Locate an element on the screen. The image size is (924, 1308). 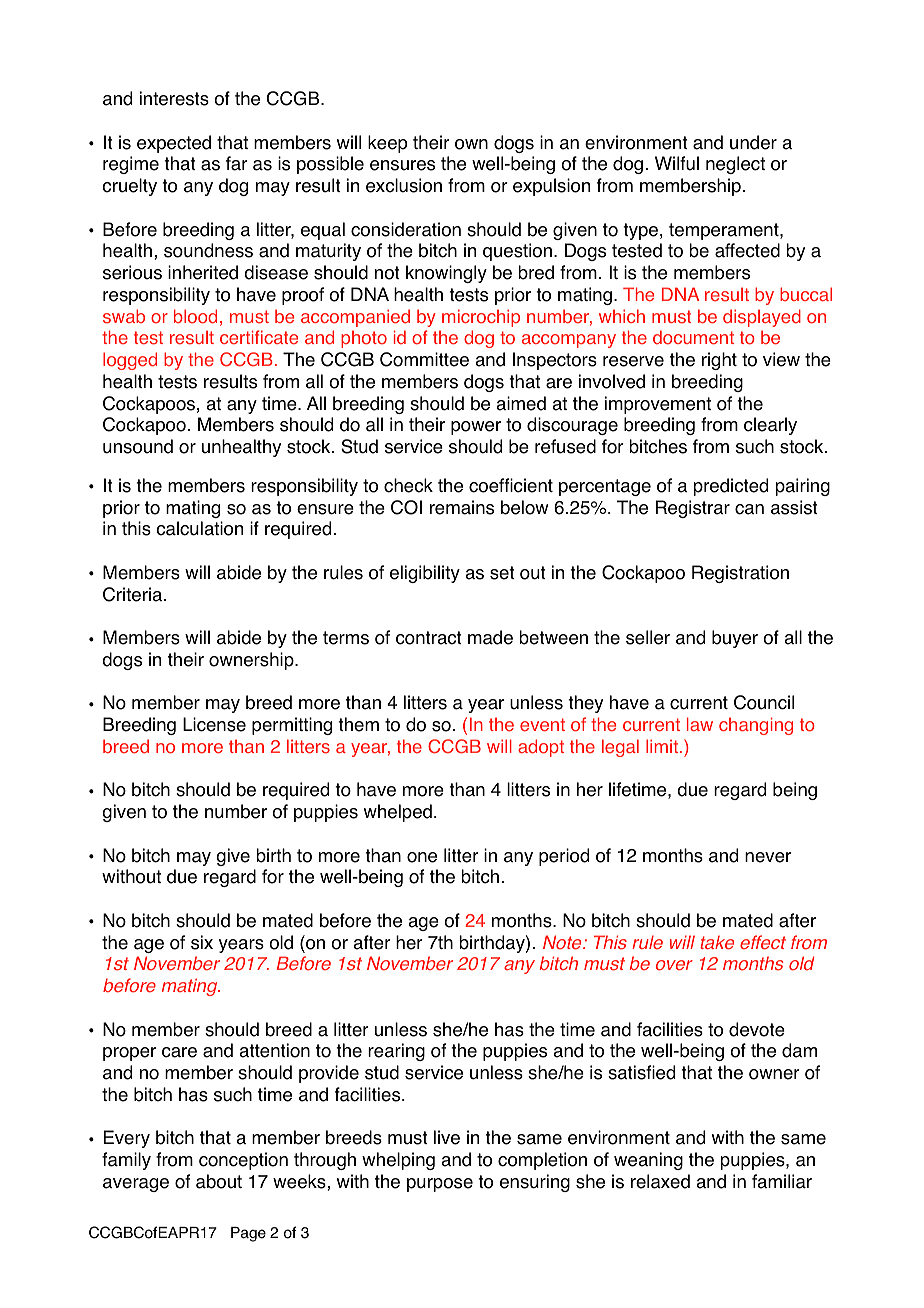
about is located at coordinates (219, 1181).
